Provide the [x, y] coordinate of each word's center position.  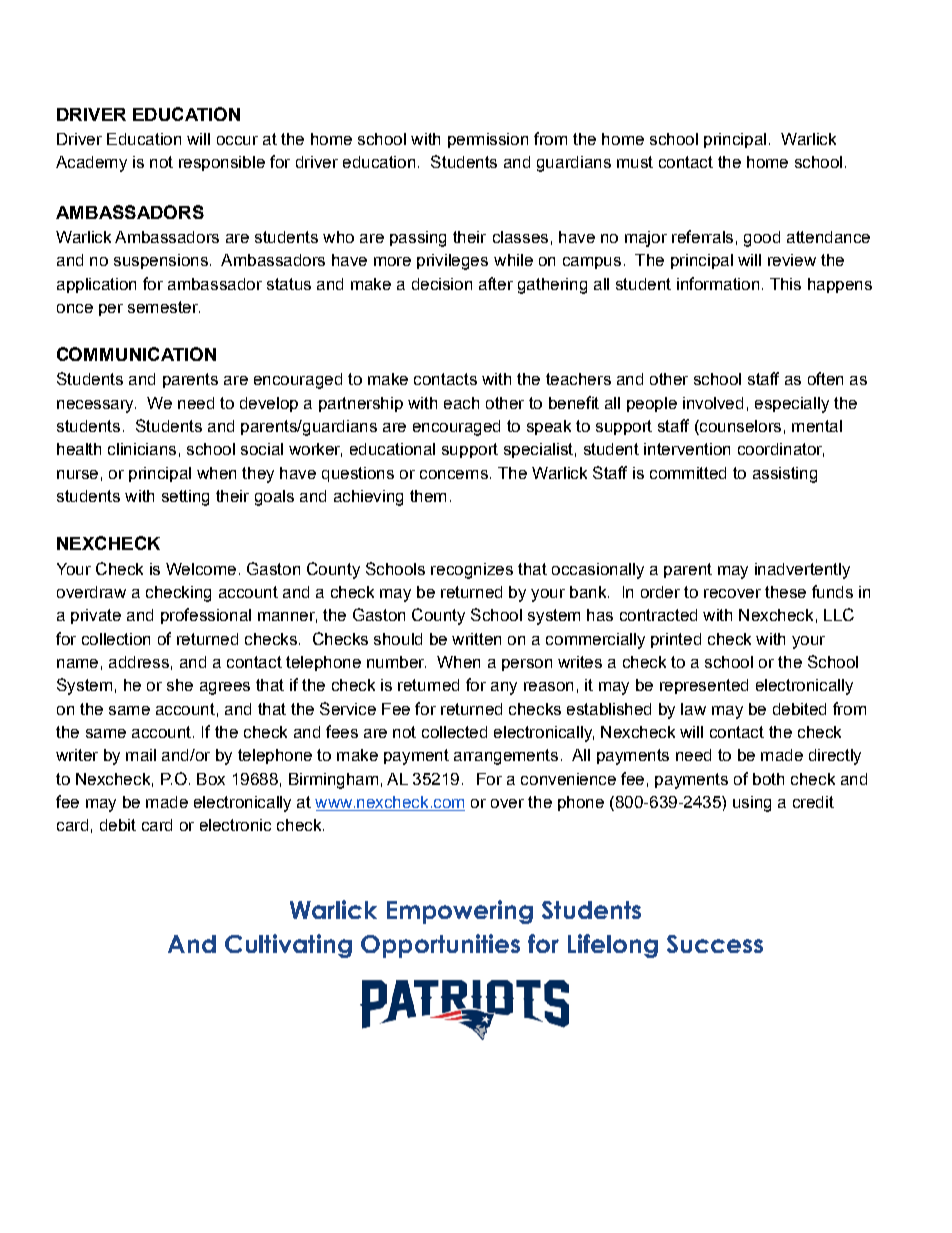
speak [549, 427]
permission [488, 140]
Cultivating [288, 946]
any [504, 688]
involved [713, 403]
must [635, 162]
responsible [222, 163]
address [139, 662]
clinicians [142, 449]
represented [704, 686]
